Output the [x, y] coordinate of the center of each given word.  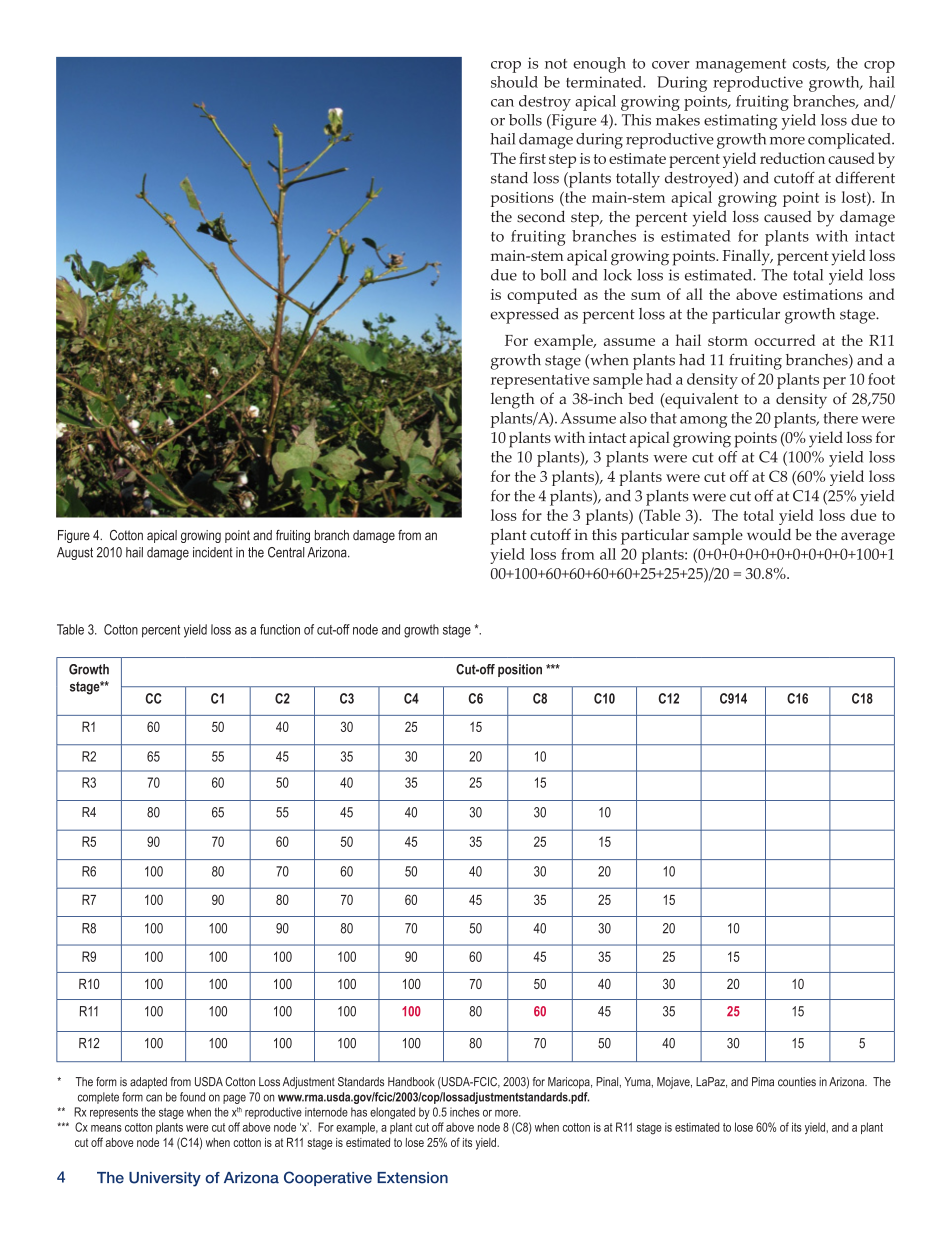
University [165, 1179]
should [514, 82]
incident [213, 552]
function [280, 629]
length [512, 401]
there [840, 418]
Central [286, 552]
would [769, 534]
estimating [741, 122]
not [556, 64]
